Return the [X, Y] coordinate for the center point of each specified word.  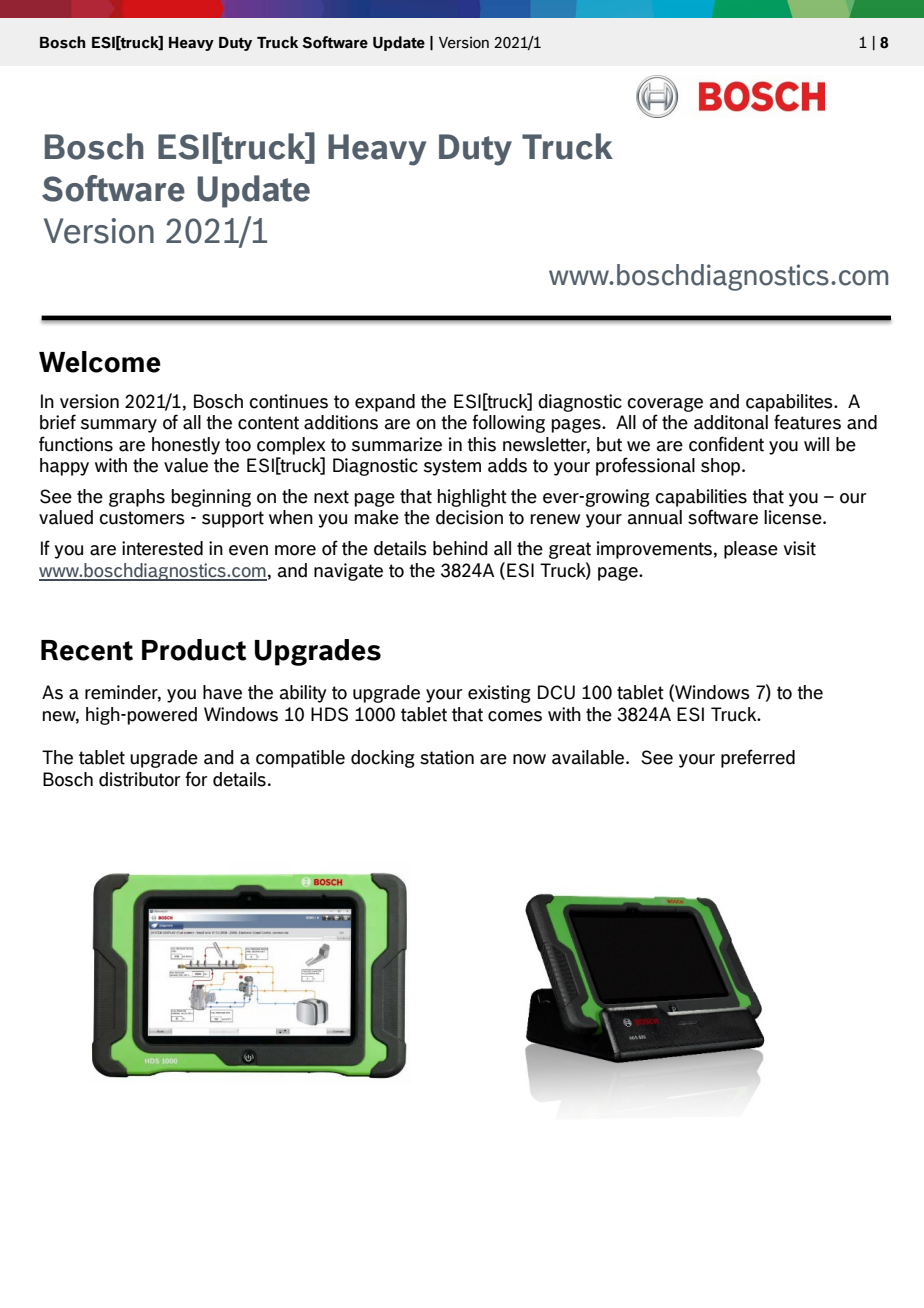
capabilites [790, 403]
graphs [137, 498]
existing [499, 694]
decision [469, 517]
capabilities [701, 498]
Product [194, 650]
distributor [140, 779]
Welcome [100, 362]
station [447, 757]
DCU [556, 692]
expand [385, 403]
